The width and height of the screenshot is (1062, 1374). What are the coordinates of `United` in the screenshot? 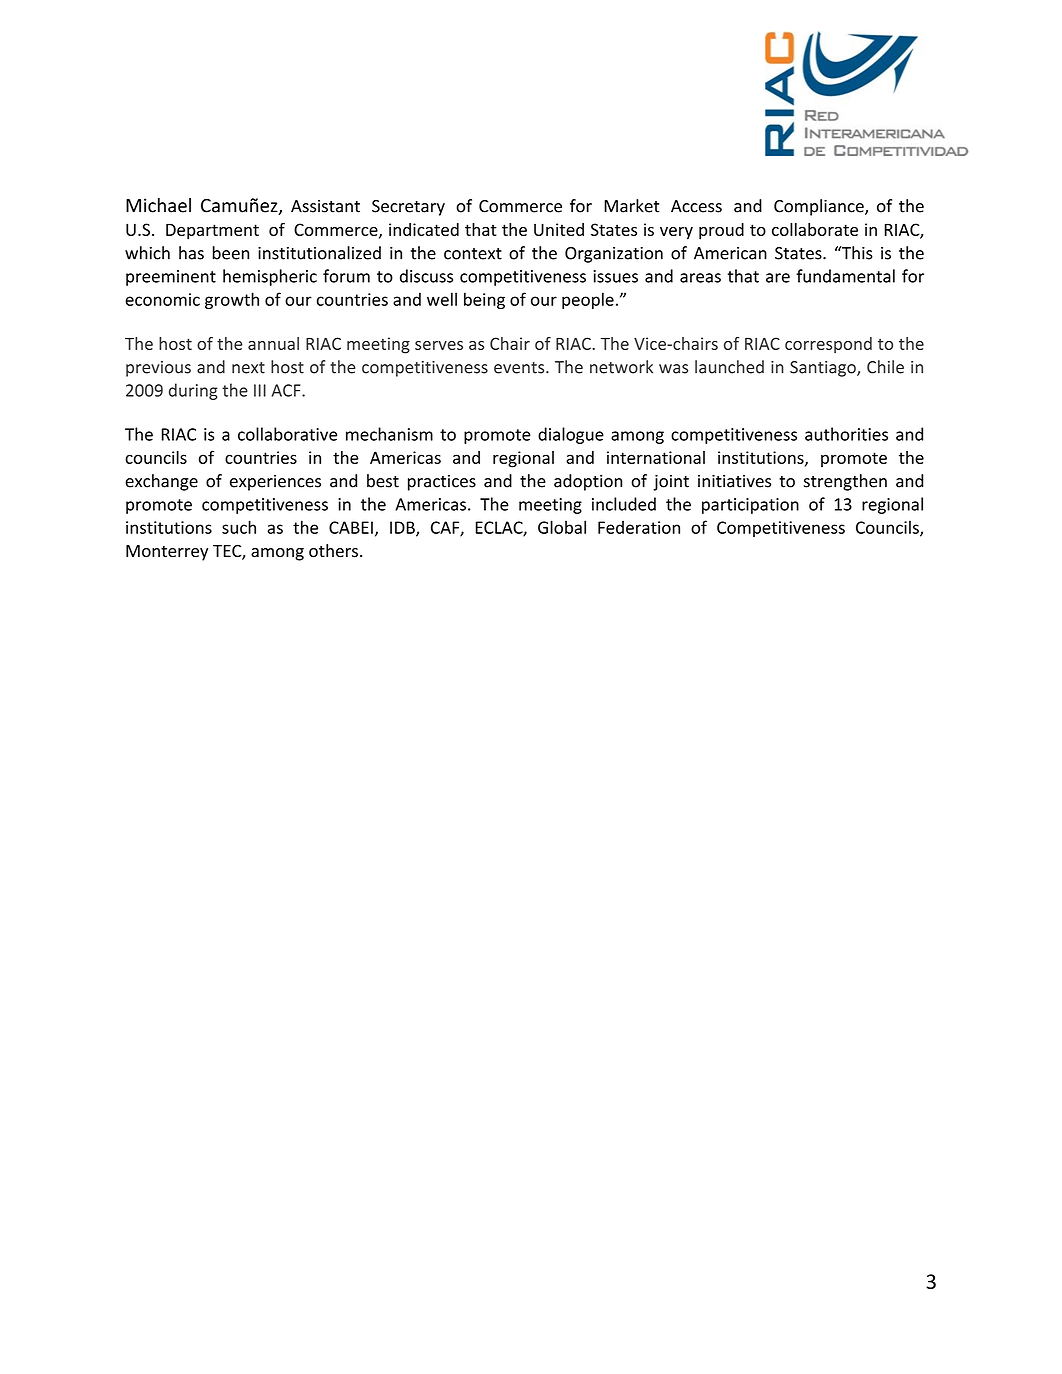 It's located at (559, 229).
